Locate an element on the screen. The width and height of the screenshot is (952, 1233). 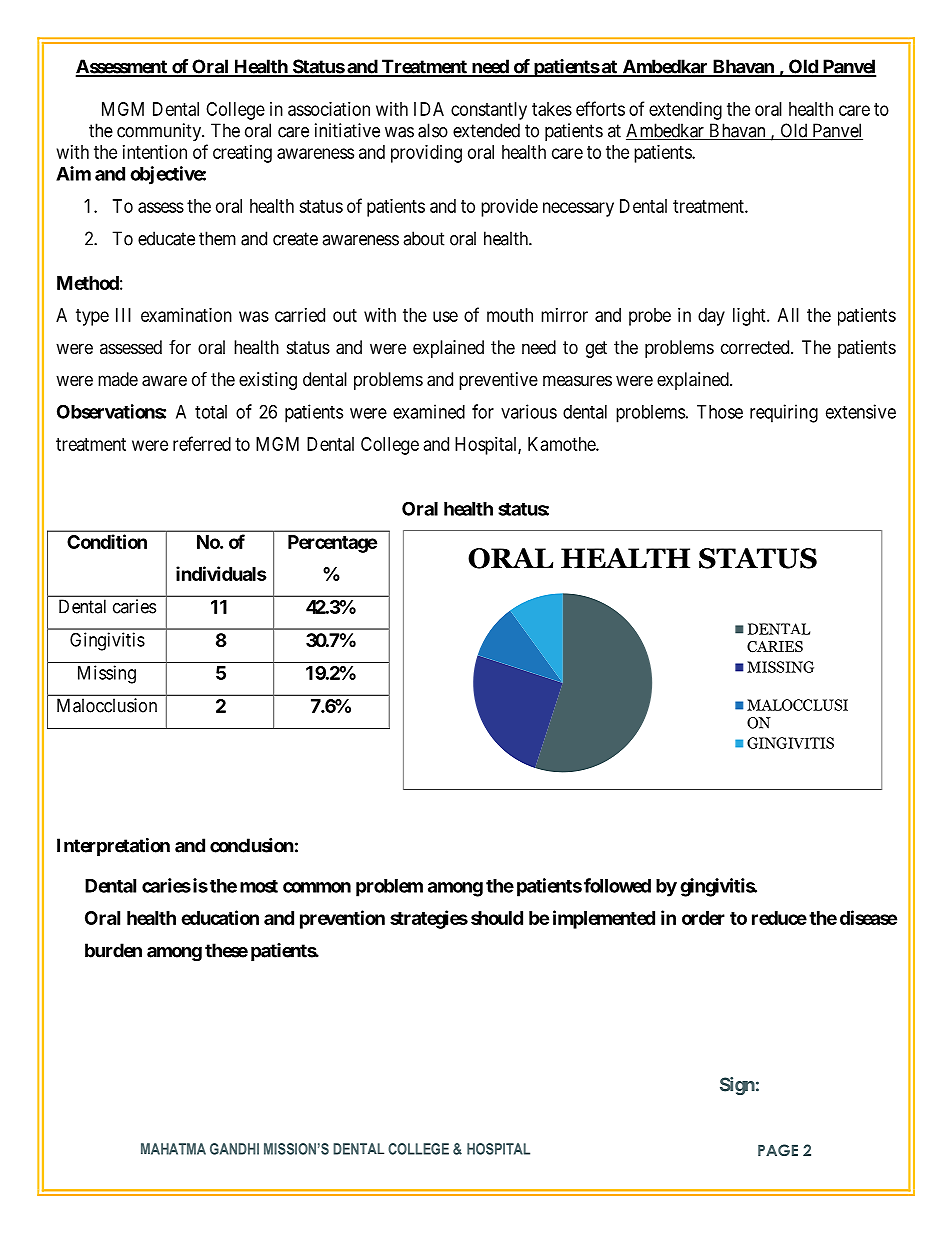
examined is located at coordinates (429, 411).
